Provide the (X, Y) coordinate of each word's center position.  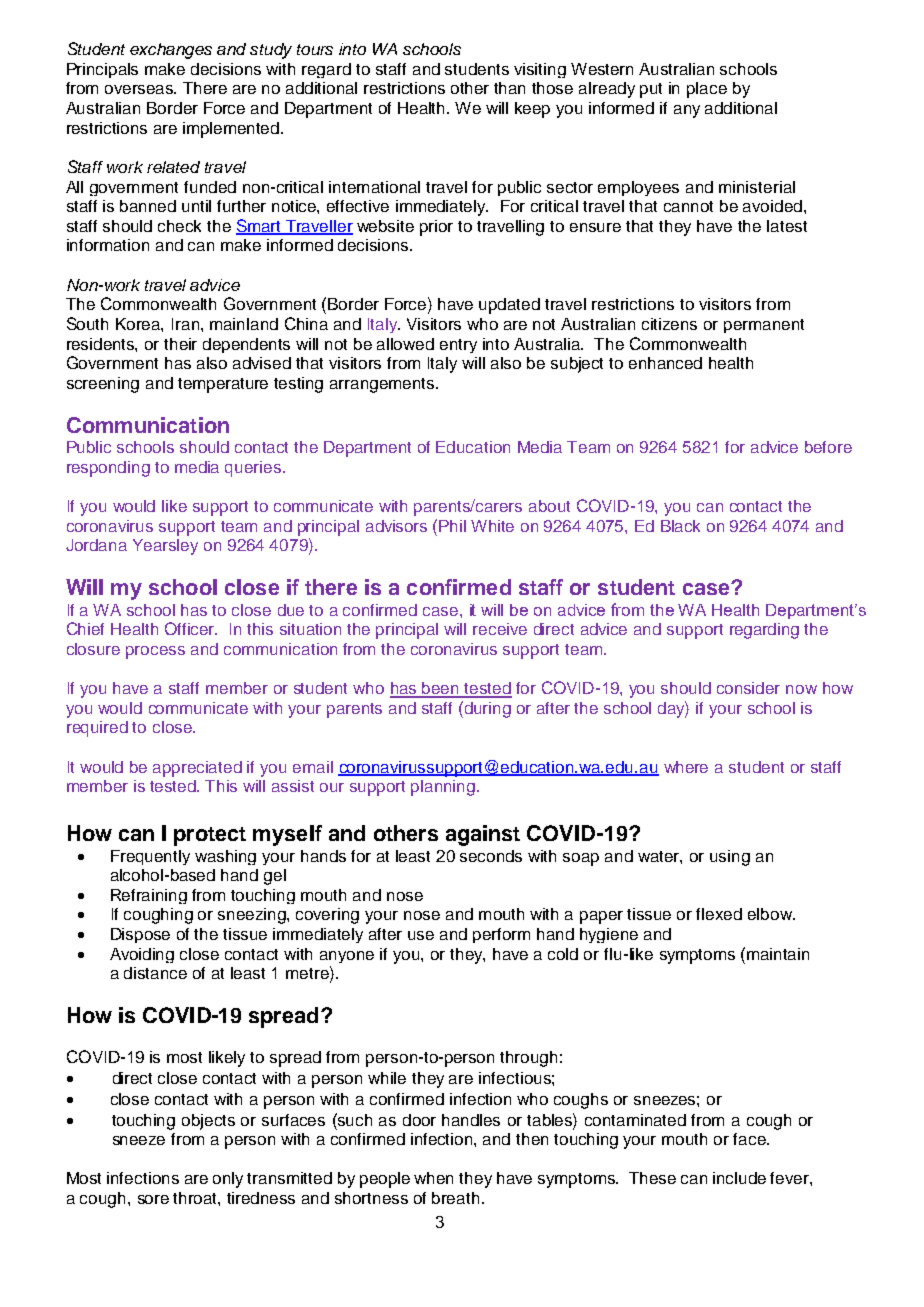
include (739, 1178)
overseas (140, 89)
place (707, 90)
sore (153, 1199)
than (509, 88)
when (433, 1178)
